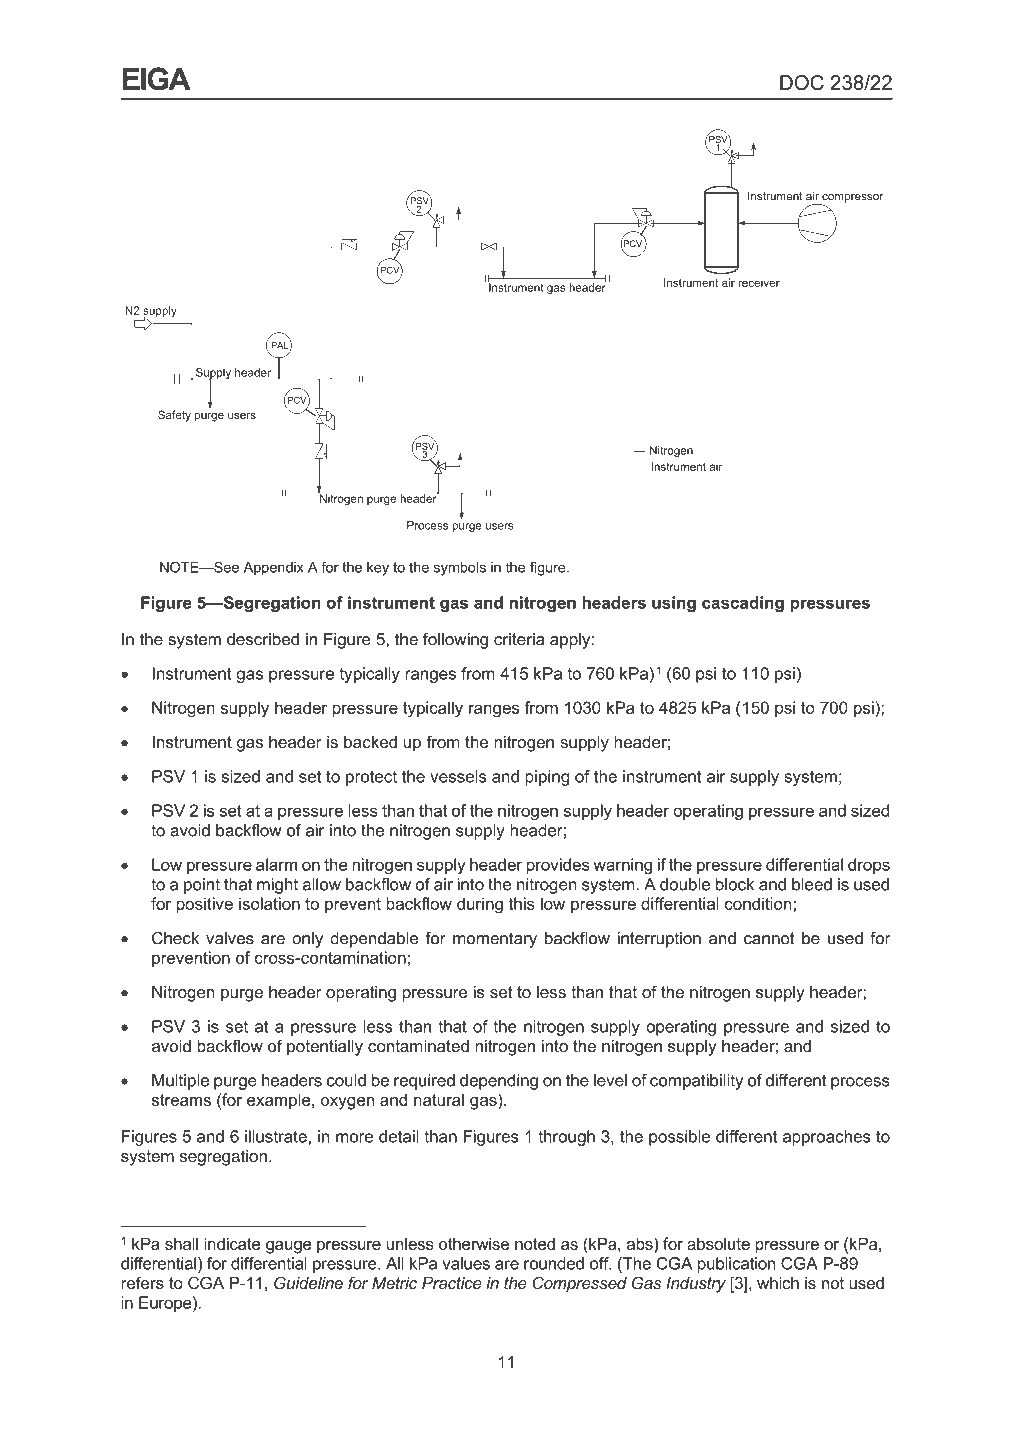 The image size is (1013, 1433). I want to click on symbols, so click(460, 569).
